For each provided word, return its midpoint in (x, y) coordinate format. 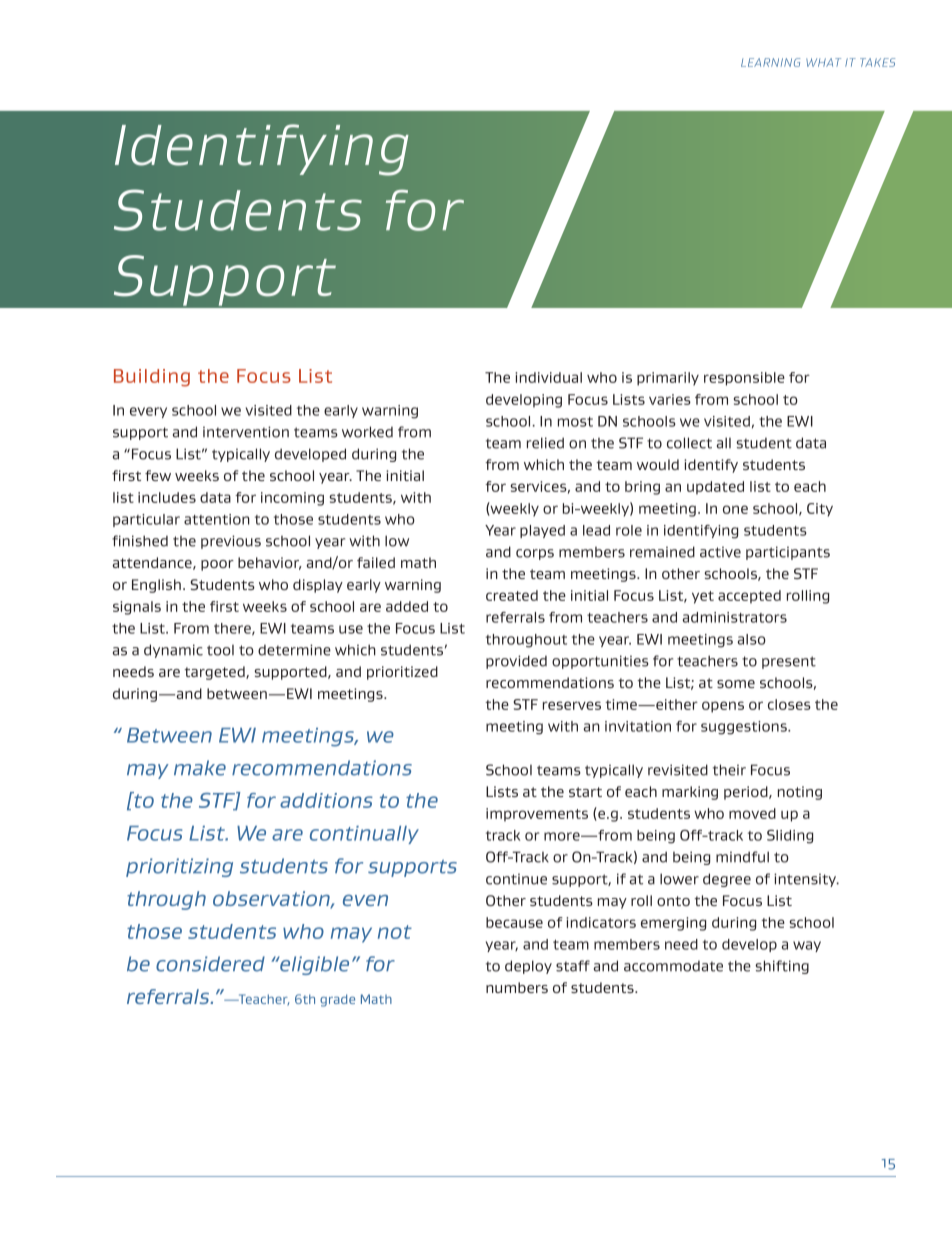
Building (152, 378)
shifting (782, 967)
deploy (528, 967)
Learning (770, 62)
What (823, 62)
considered (210, 964)
